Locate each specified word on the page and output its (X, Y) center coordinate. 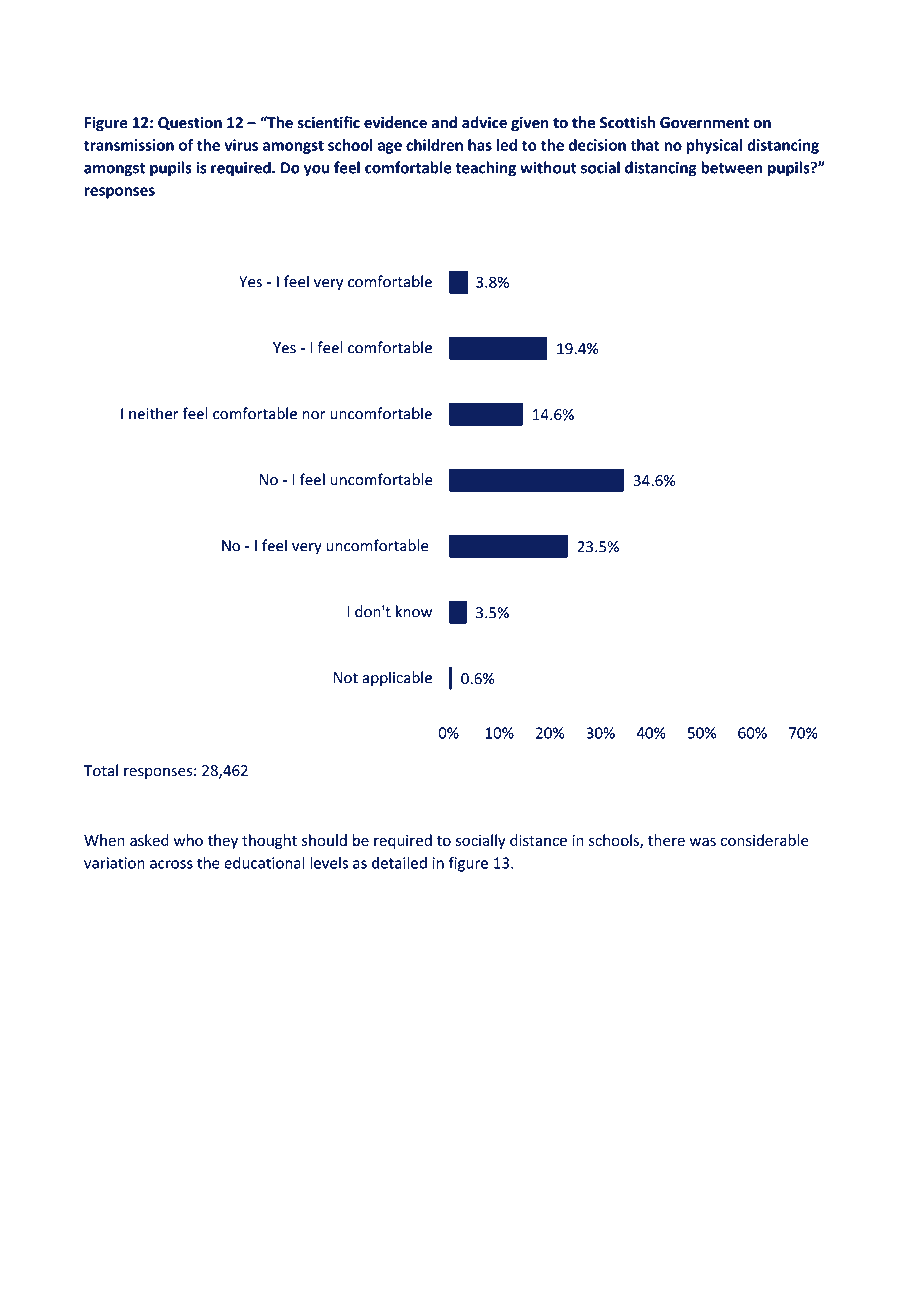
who (188, 840)
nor (314, 415)
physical (714, 146)
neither (154, 413)
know (414, 611)
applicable (397, 679)
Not (345, 678)
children (434, 145)
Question (190, 123)
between (732, 167)
